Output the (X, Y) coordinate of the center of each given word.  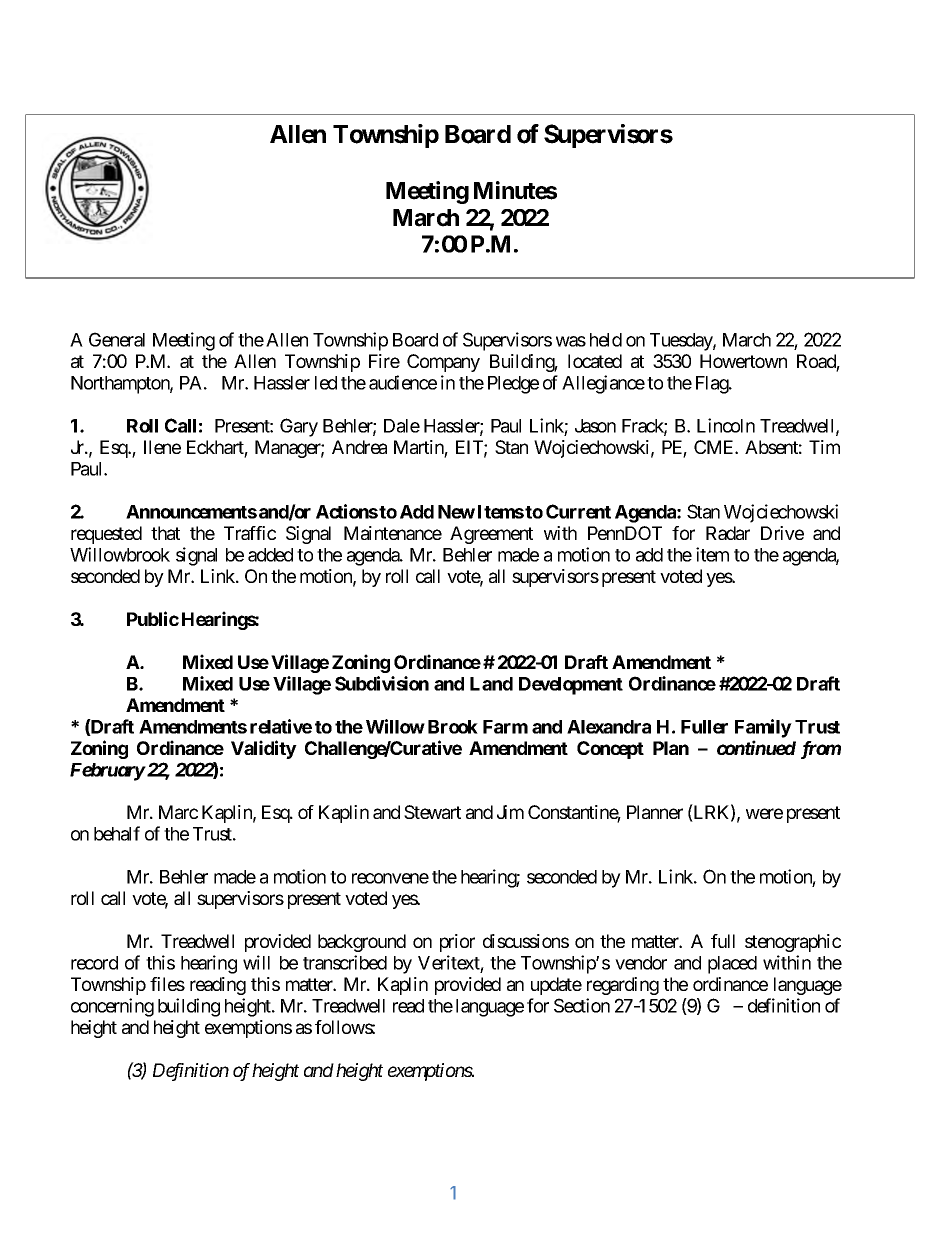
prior (457, 943)
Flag (713, 385)
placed (732, 965)
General (117, 339)
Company (443, 363)
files (167, 984)
